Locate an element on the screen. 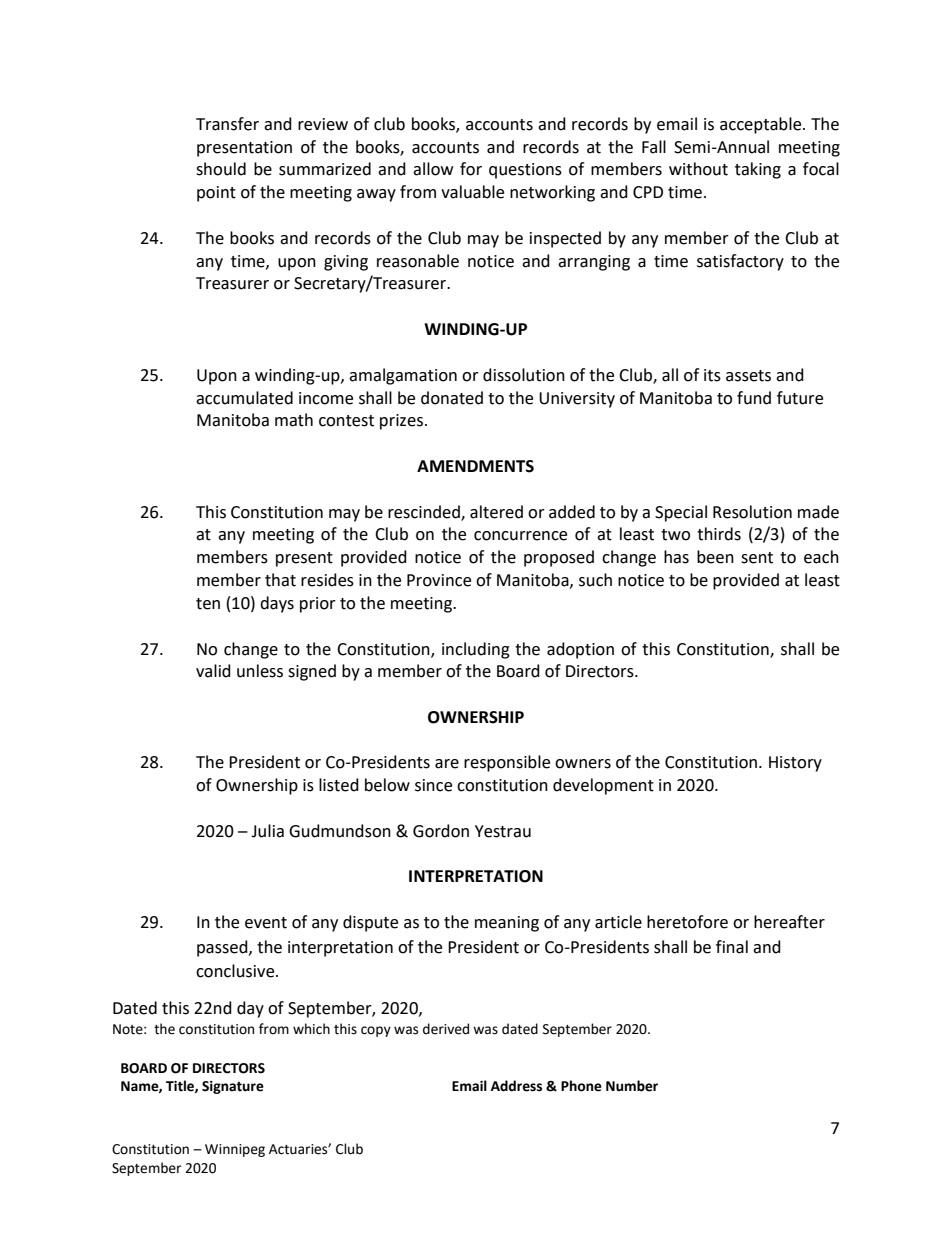 The height and width of the screenshot is (1233, 952). event is located at coordinates (266, 923).
